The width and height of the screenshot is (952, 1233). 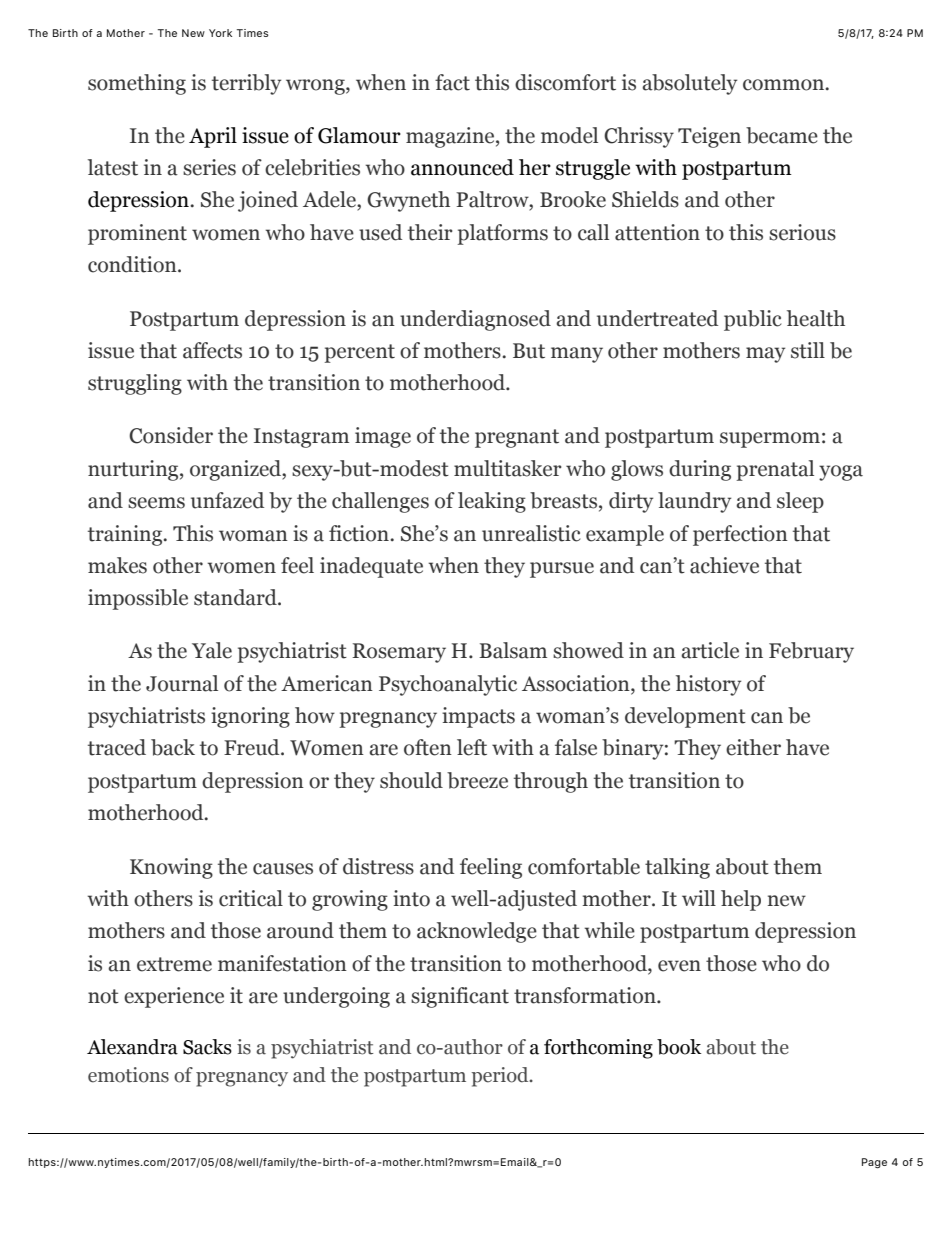 What do you see at coordinates (452, 82) in the screenshot?
I see `fact` at bounding box center [452, 82].
